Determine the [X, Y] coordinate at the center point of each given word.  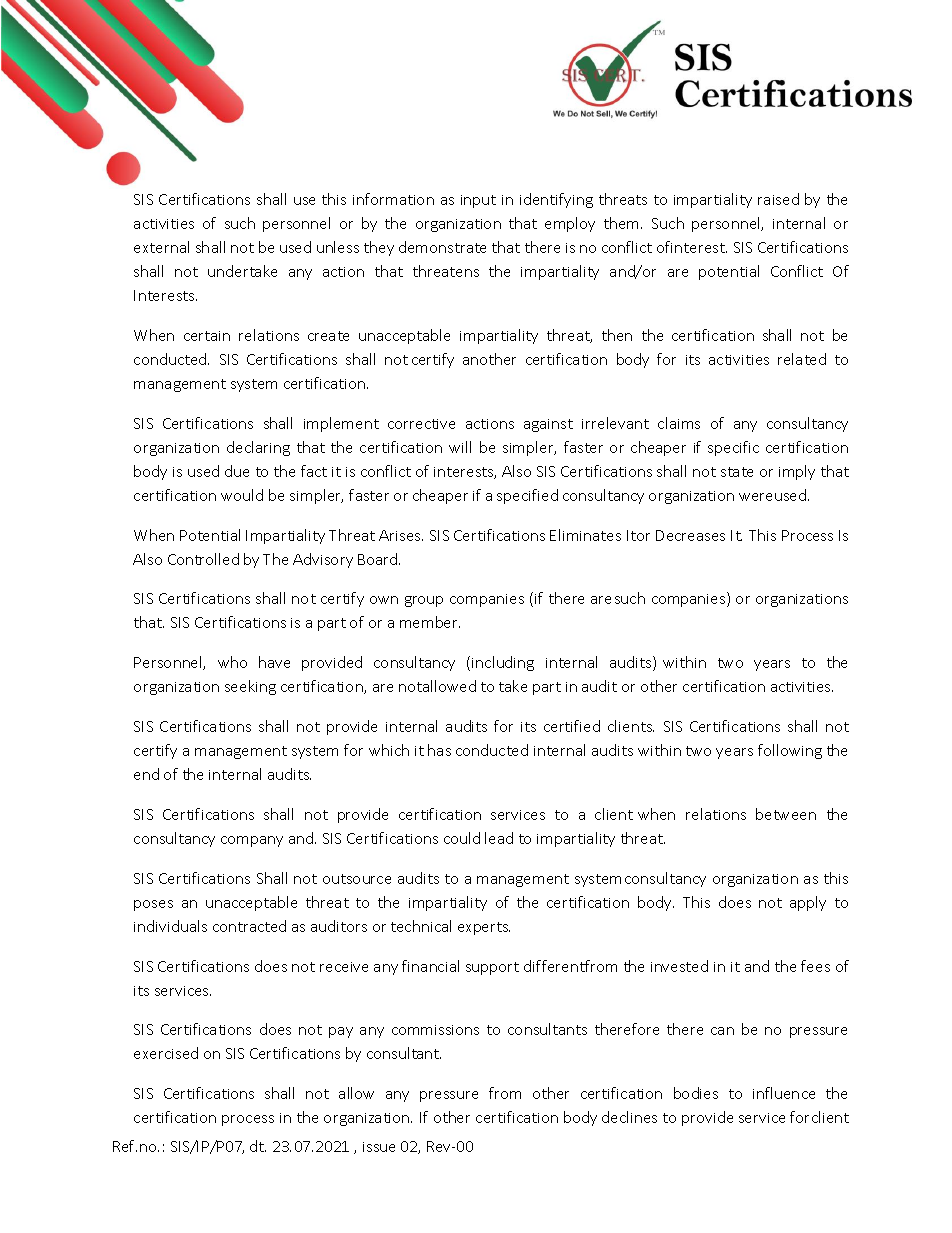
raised [778, 199]
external [161, 247]
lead [499, 838]
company [252, 841]
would [242, 495]
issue [379, 1147]
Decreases [690, 535]
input [478, 201]
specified [527, 496]
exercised [166, 1053]
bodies [696, 1093]
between [786, 814]
